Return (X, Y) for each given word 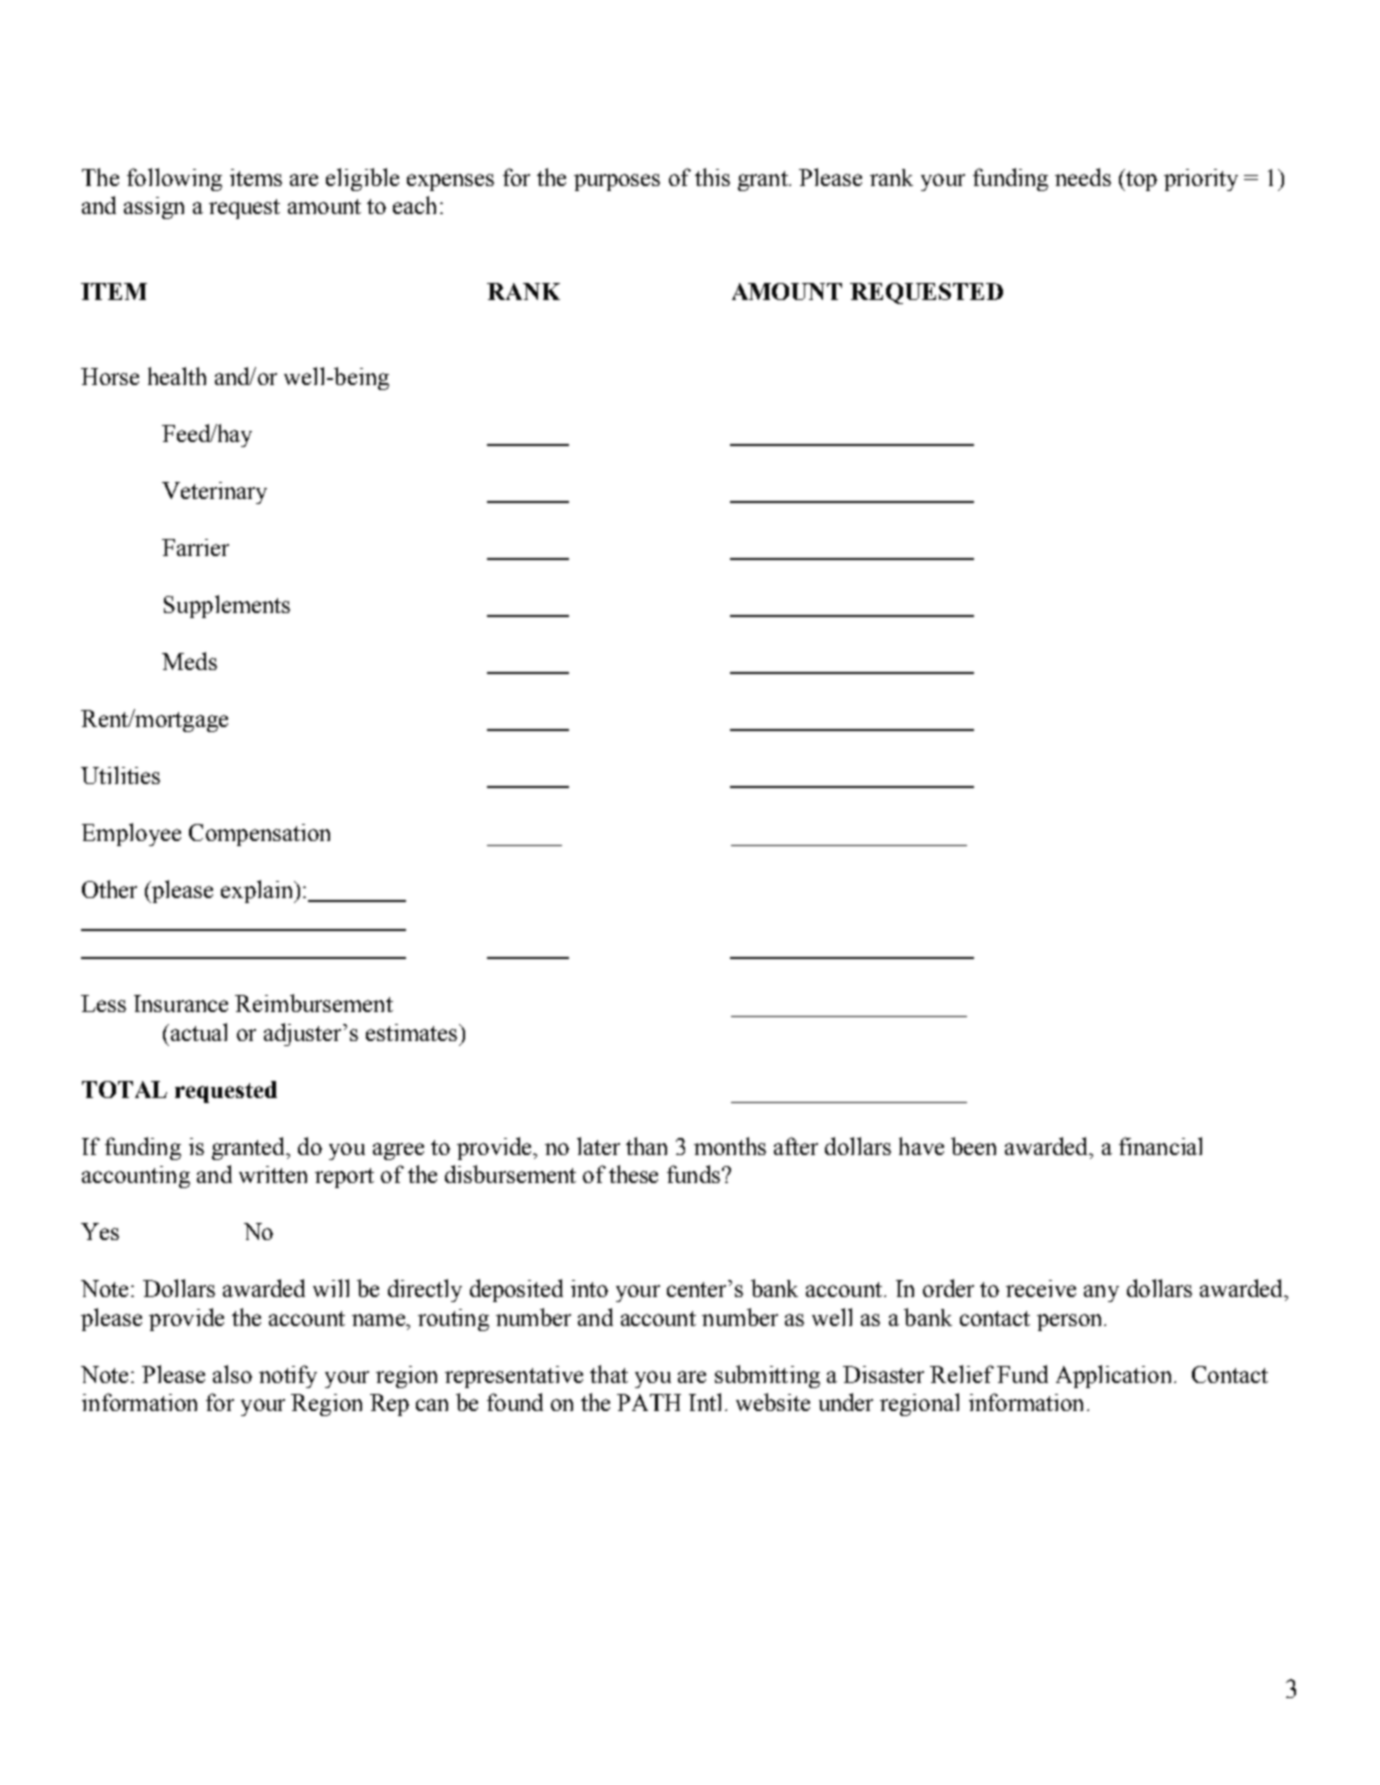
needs (1083, 177)
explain (258, 891)
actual (199, 1032)
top (1140, 180)
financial (1160, 1146)
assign (154, 208)
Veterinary (214, 493)
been (973, 1146)
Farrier (195, 547)
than (646, 1146)
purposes (617, 182)
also (232, 1374)
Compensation (259, 835)
